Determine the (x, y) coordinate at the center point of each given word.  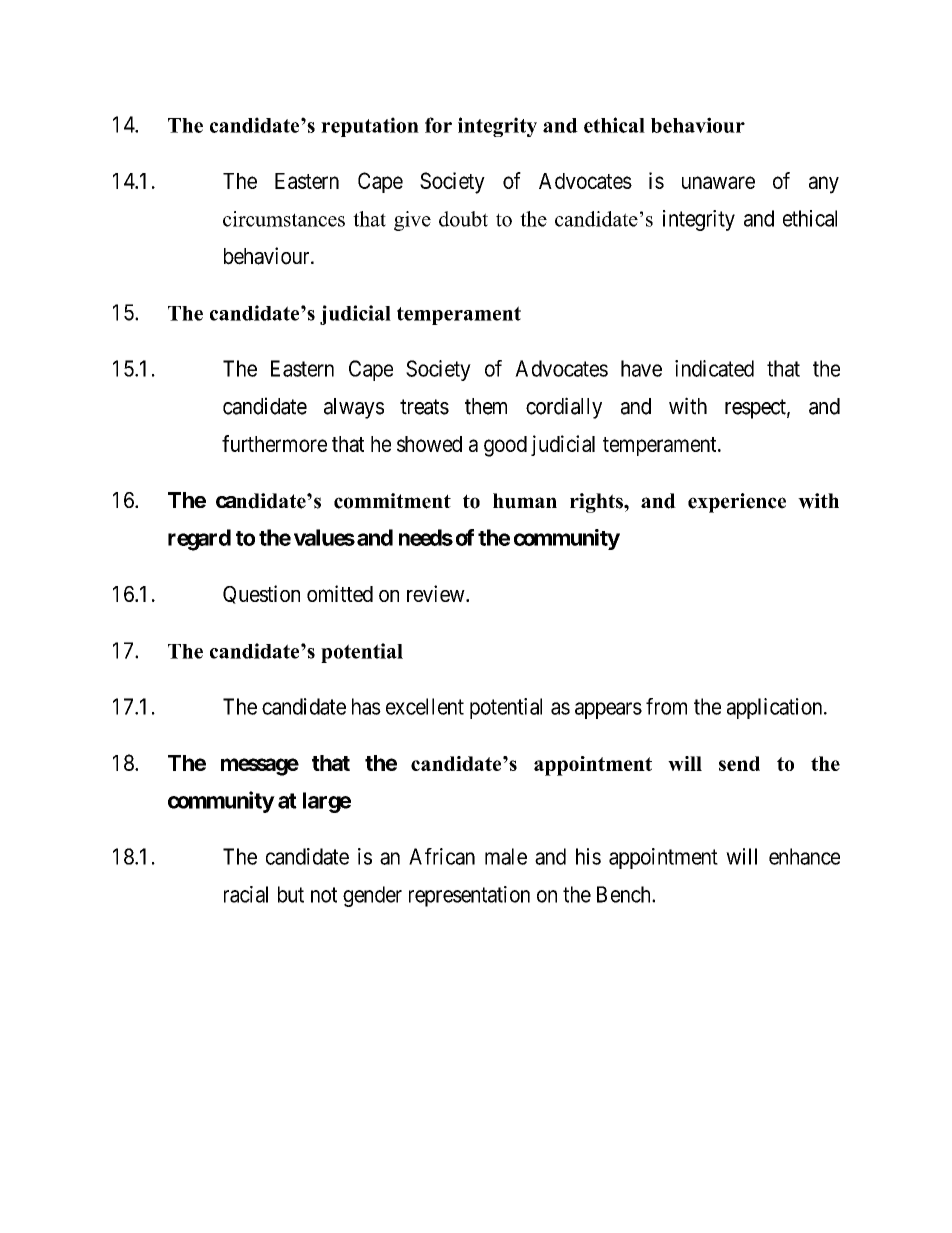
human (525, 501)
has (366, 706)
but (291, 894)
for (438, 125)
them (486, 406)
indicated (714, 368)
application (776, 708)
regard (199, 540)
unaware (718, 182)
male (506, 856)
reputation (370, 127)
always (354, 408)
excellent (425, 706)
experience (737, 503)
